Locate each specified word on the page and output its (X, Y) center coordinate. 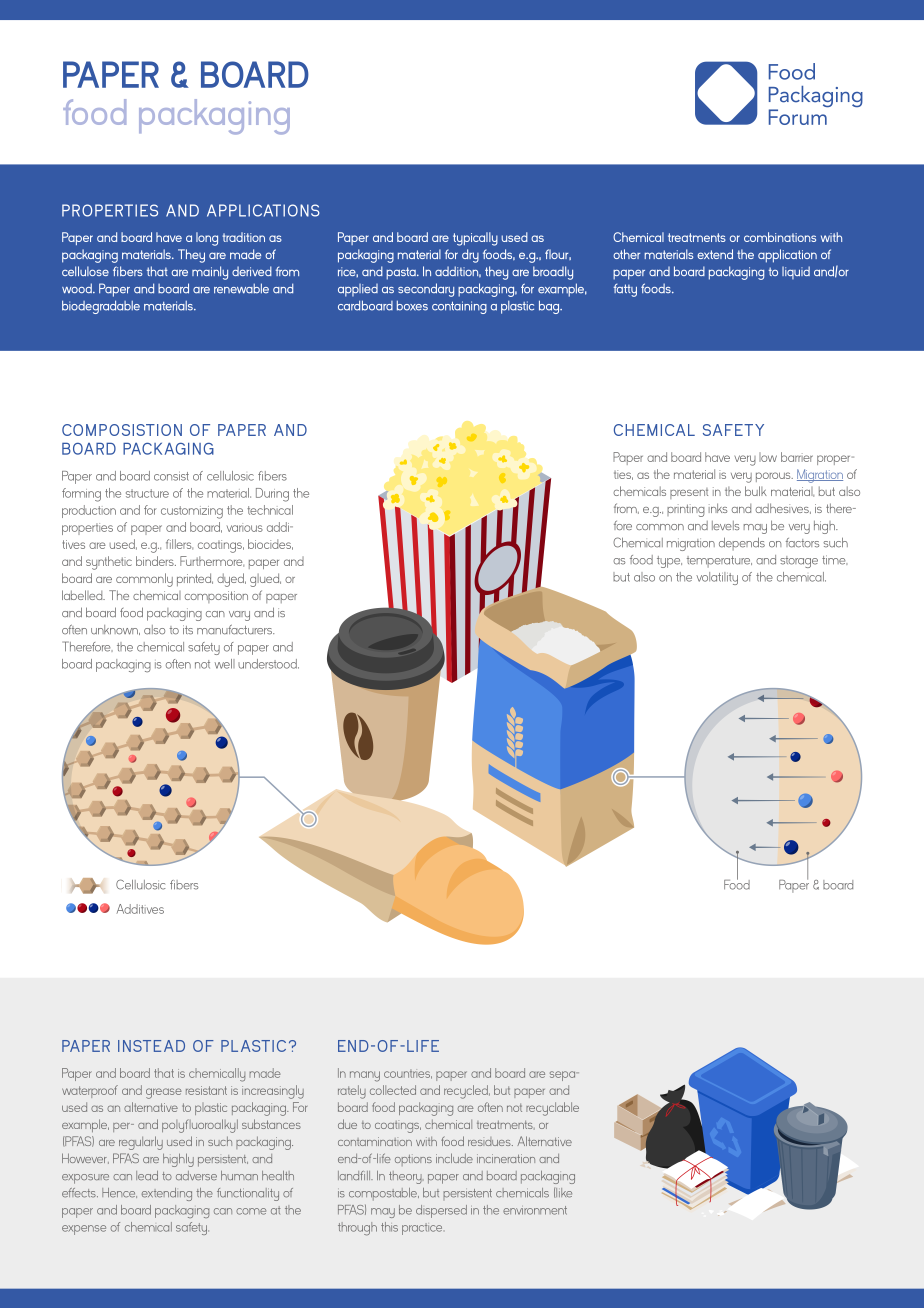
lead (147, 1175)
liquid (796, 272)
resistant (206, 1090)
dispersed (441, 1211)
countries (408, 1074)
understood (268, 664)
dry (470, 256)
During (272, 495)
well (225, 664)
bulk (756, 491)
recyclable (552, 1109)
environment (535, 1210)
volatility (717, 578)
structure (147, 493)
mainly (210, 273)
